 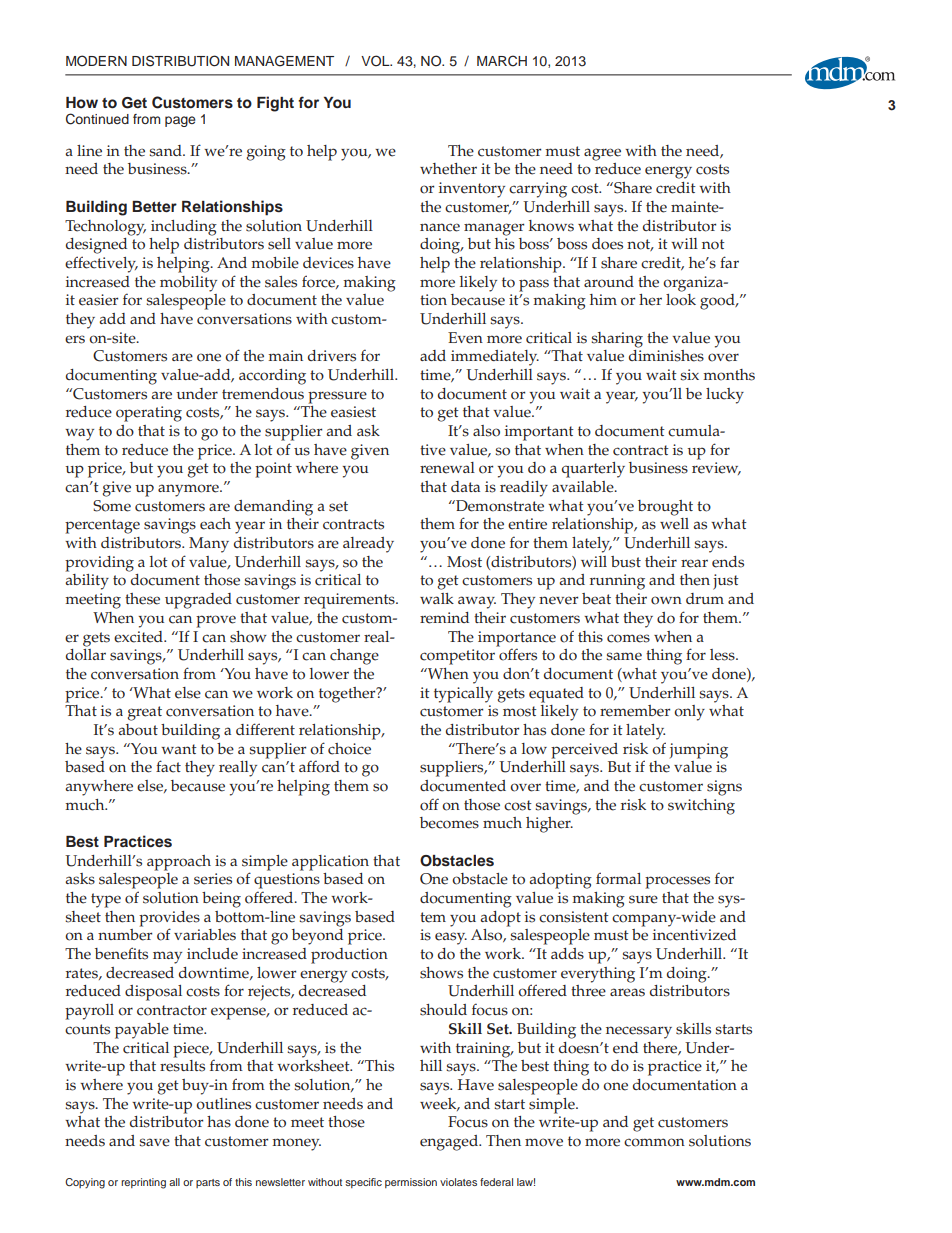 What do you see at coordinates (465, 338) in the image?
I see `Even` at bounding box center [465, 338].
